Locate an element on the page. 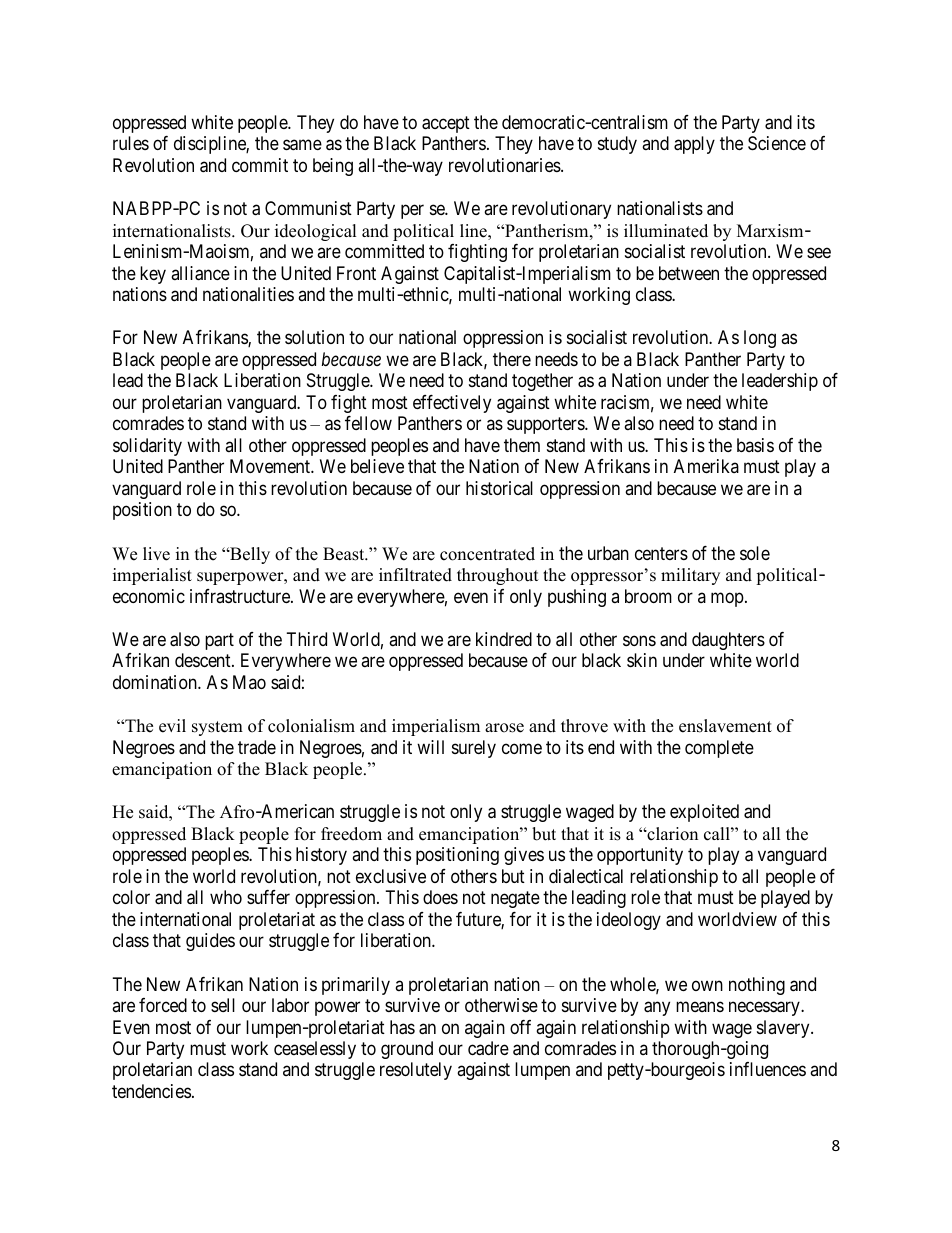  Movement is located at coordinates (271, 466).
